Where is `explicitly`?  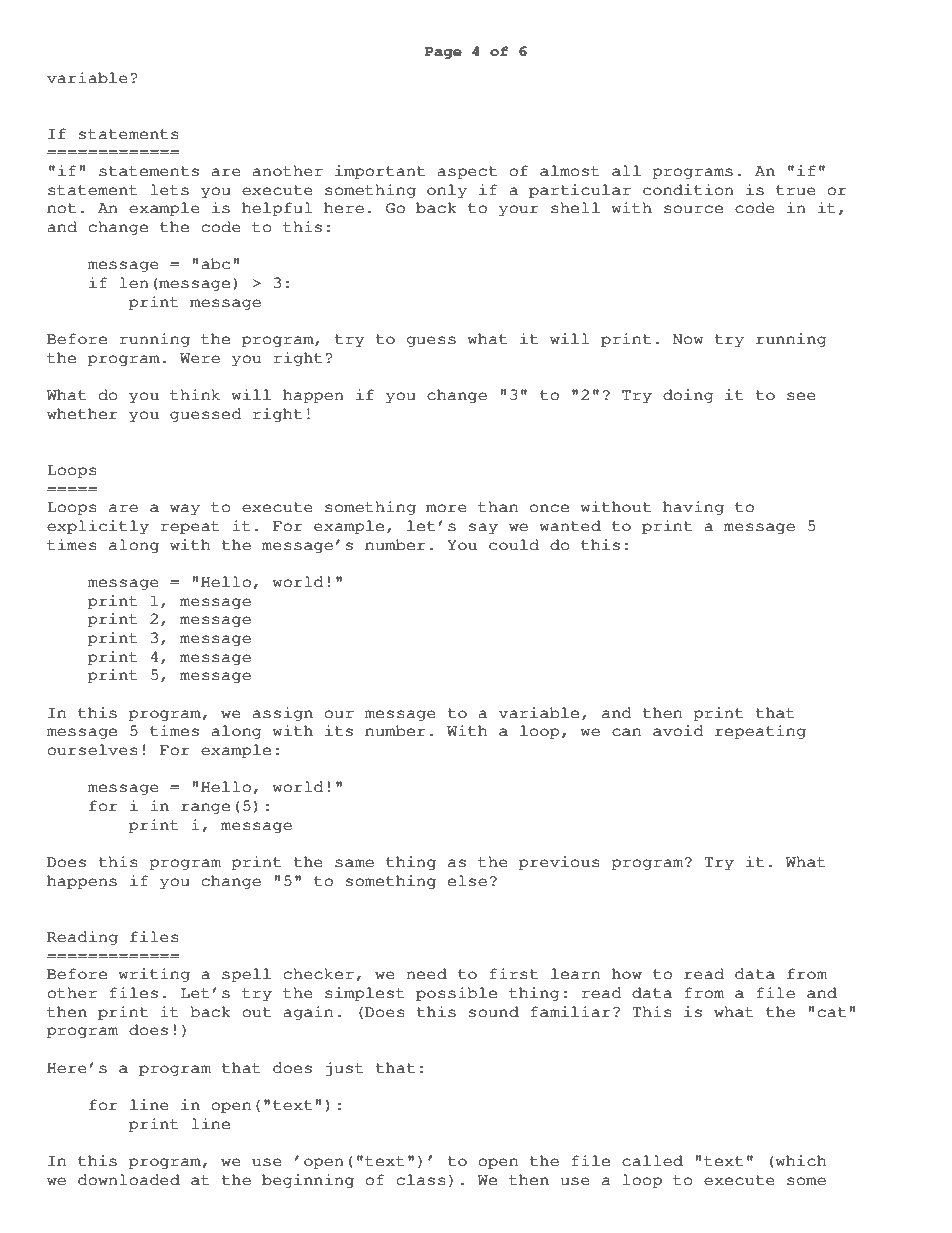 explicitly is located at coordinates (98, 527).
